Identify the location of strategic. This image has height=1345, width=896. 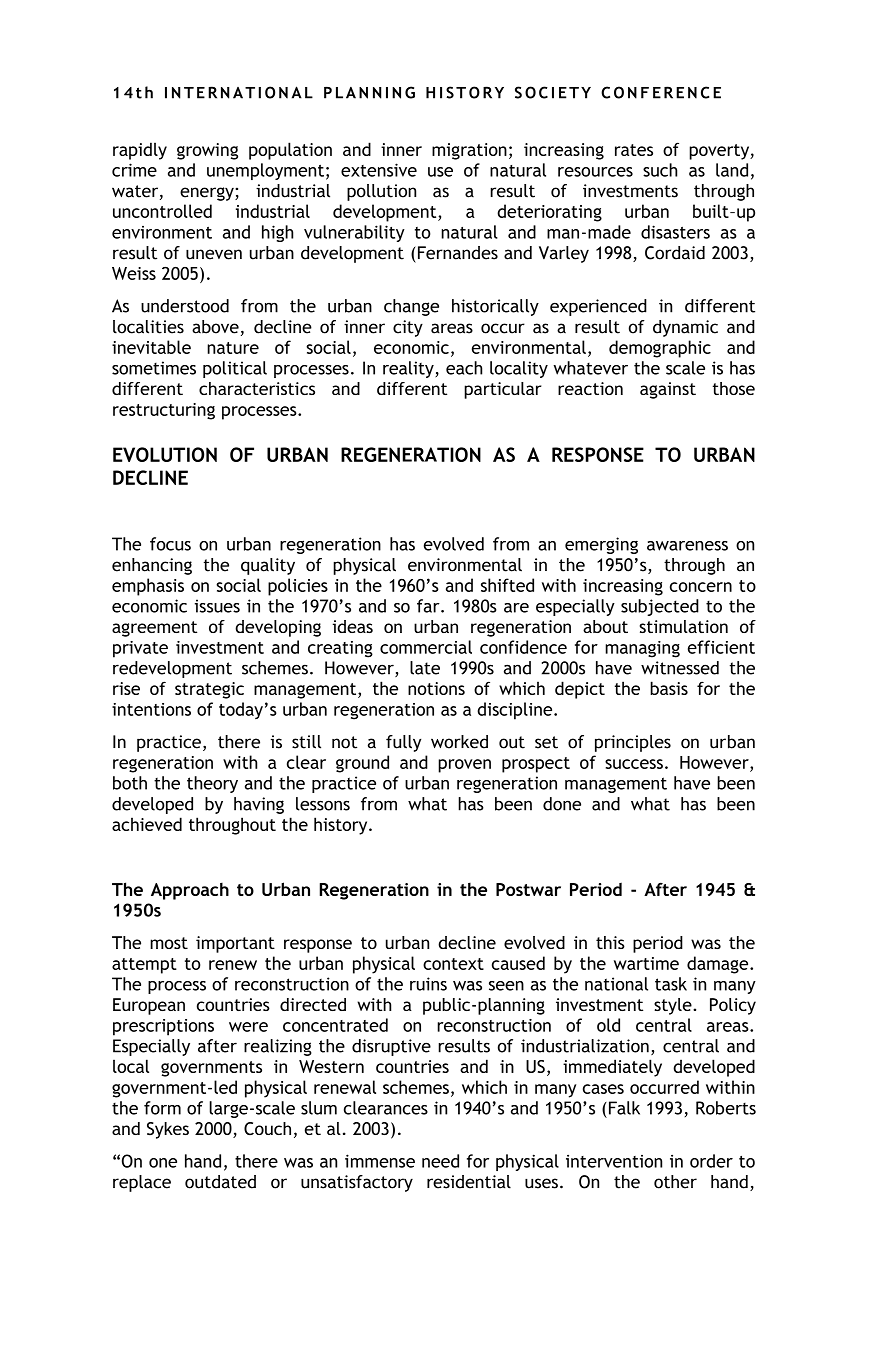
(209, 690).
